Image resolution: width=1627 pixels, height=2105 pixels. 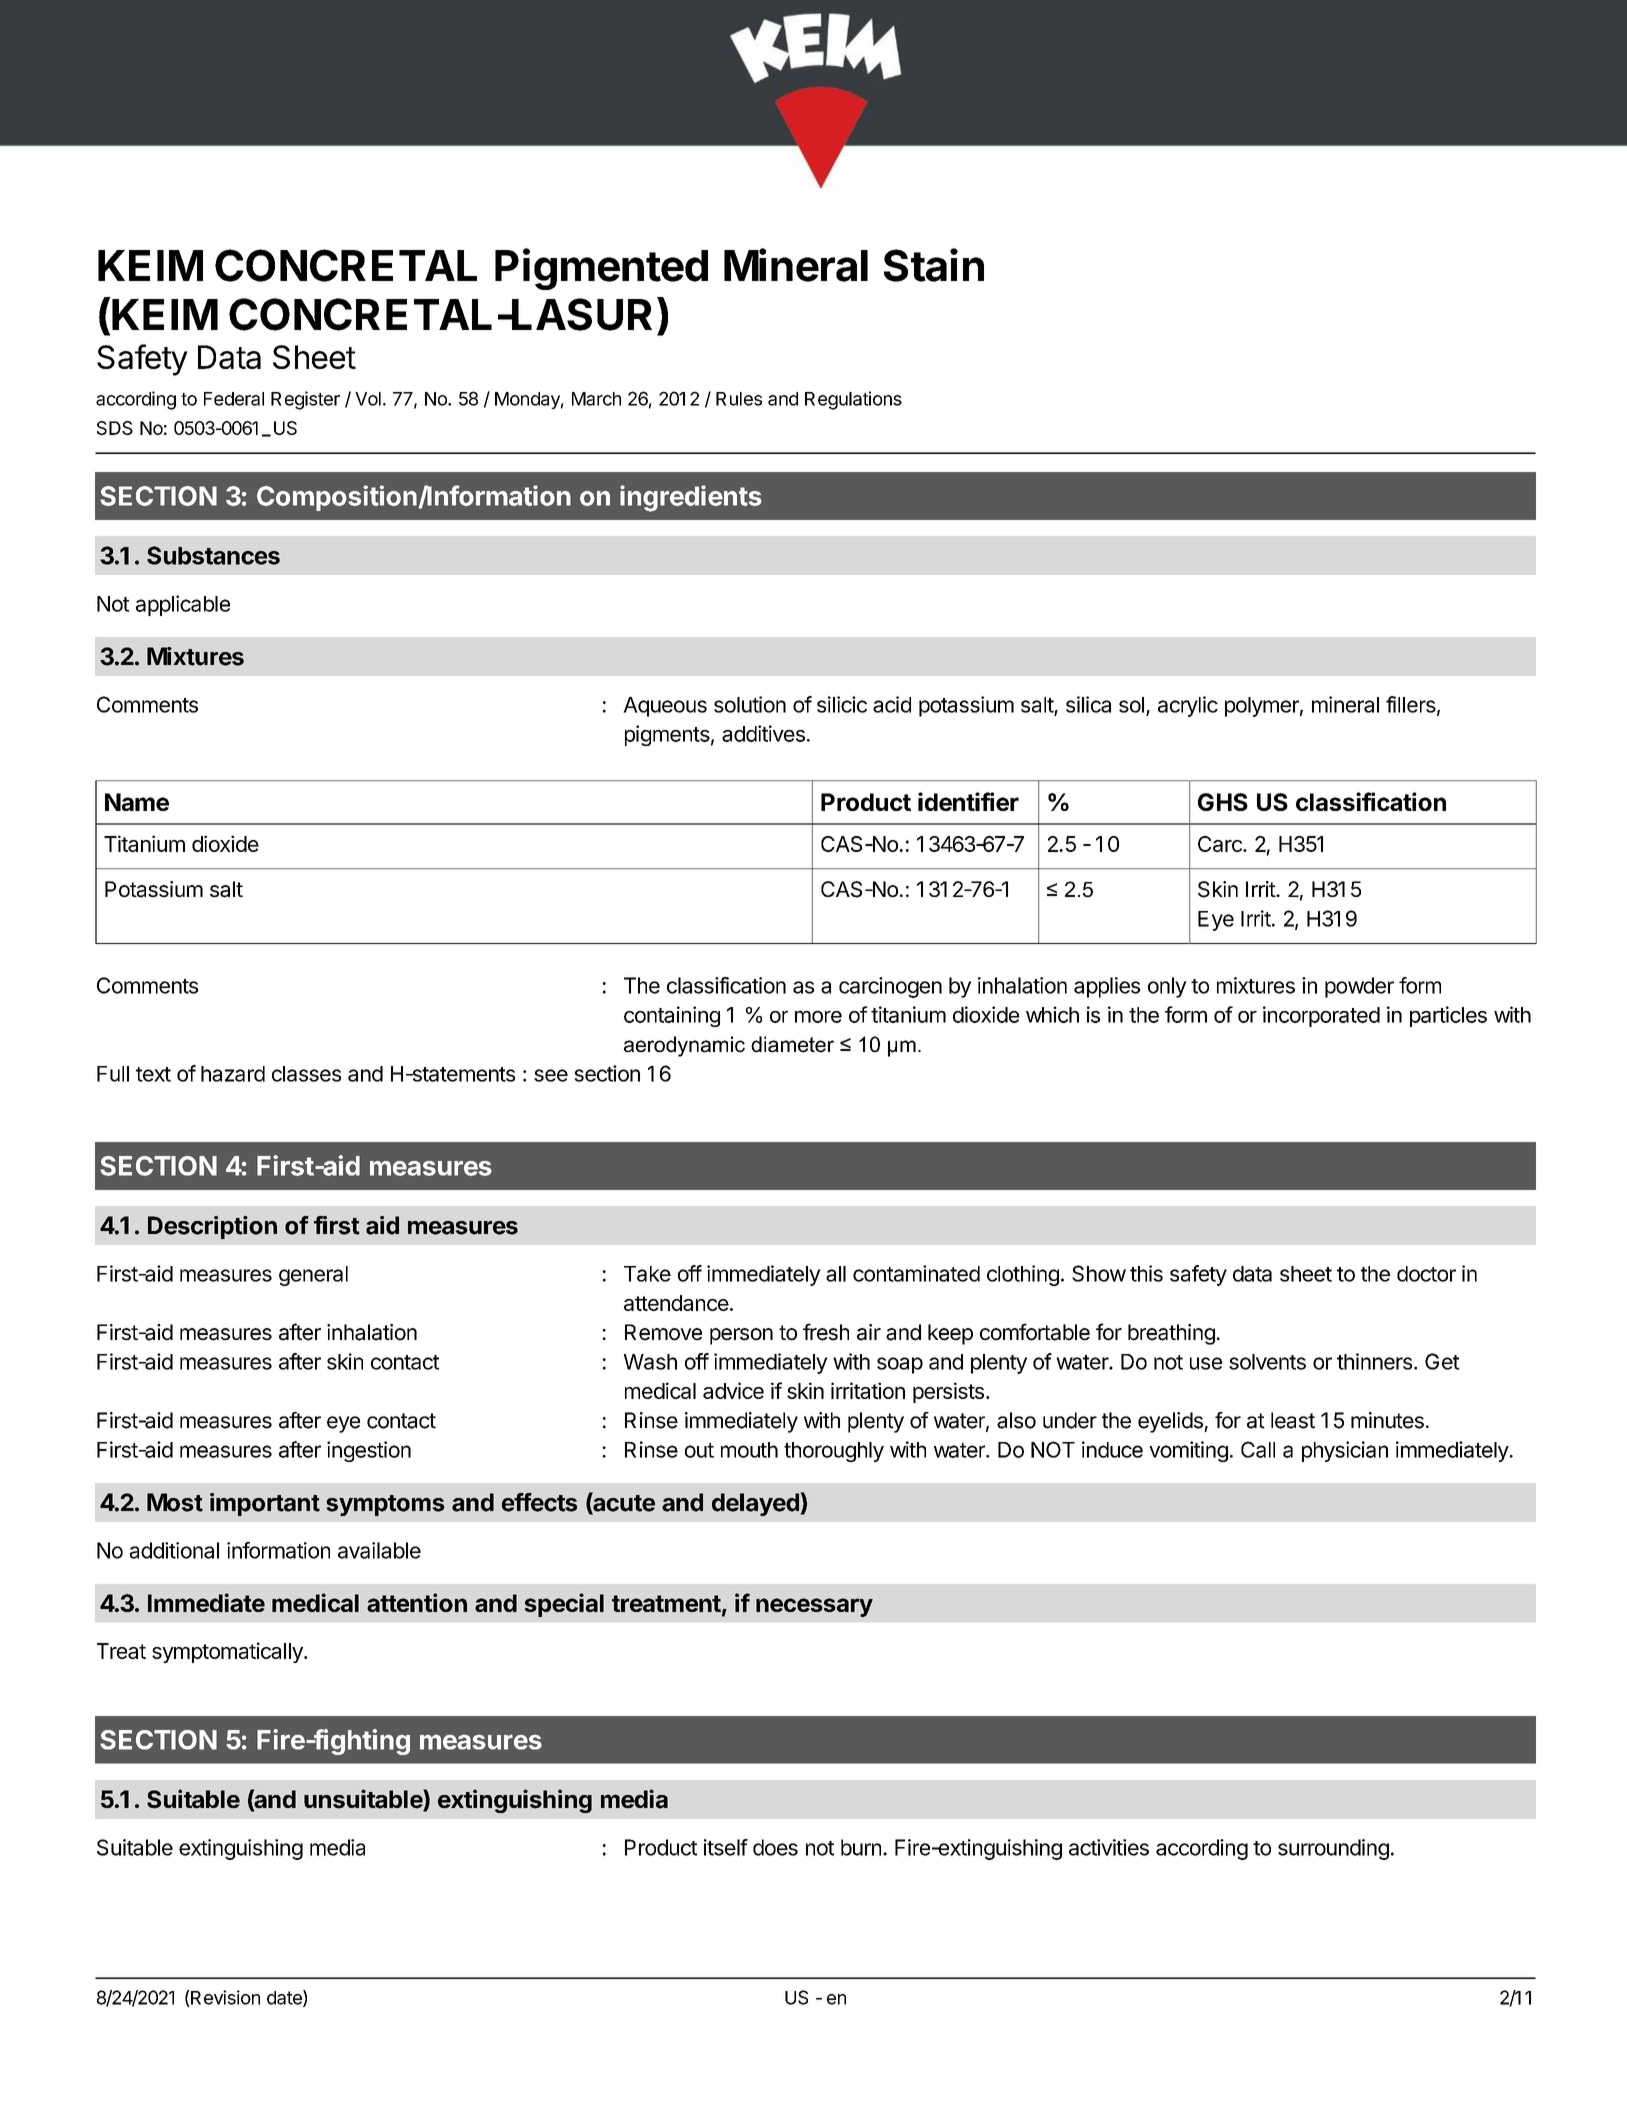 I want to click on Stain, so click(x=934, y=265).
